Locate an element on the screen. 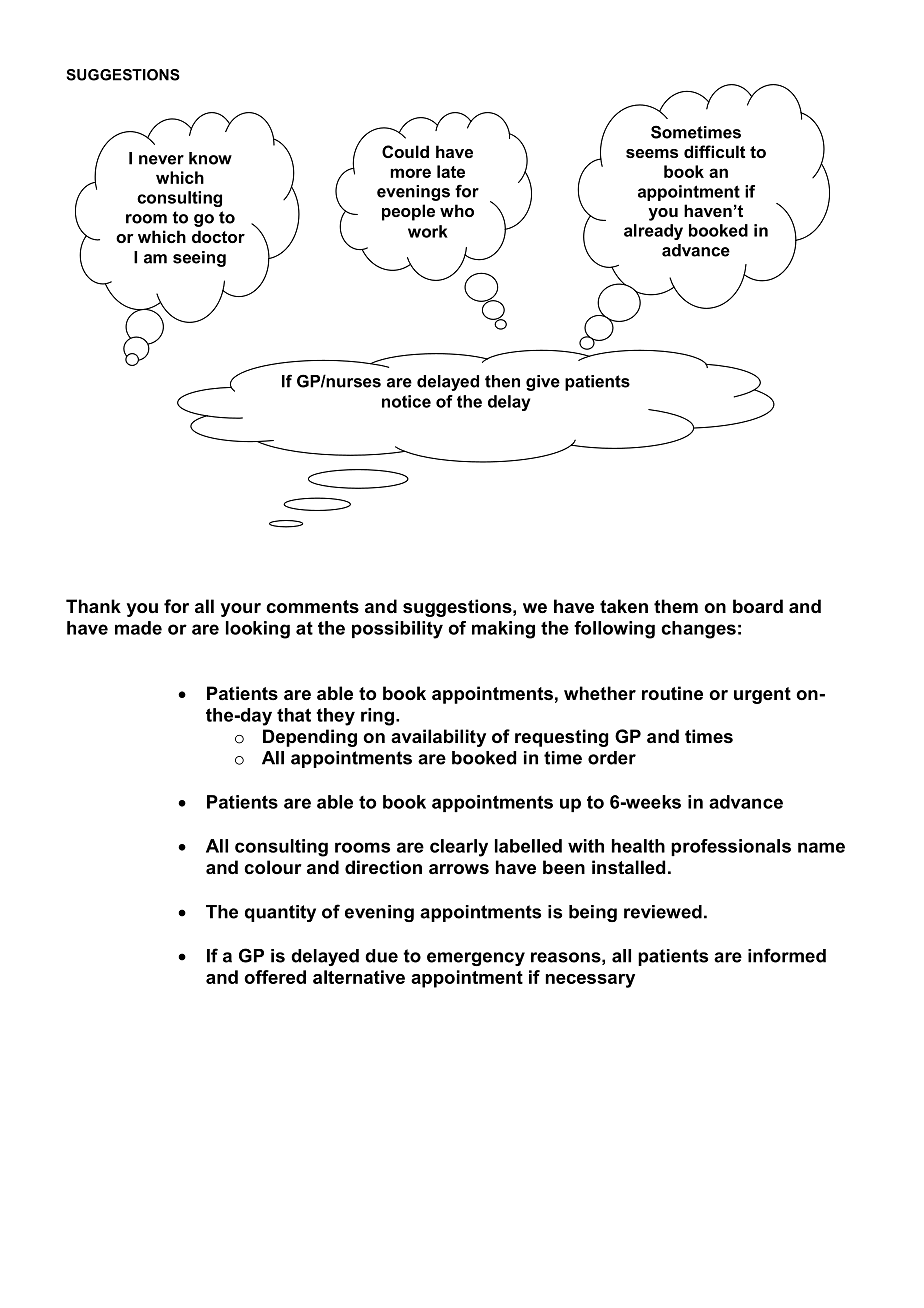 This screenshot has height=1308, width=924. making is located at coordinates (503, 630).
